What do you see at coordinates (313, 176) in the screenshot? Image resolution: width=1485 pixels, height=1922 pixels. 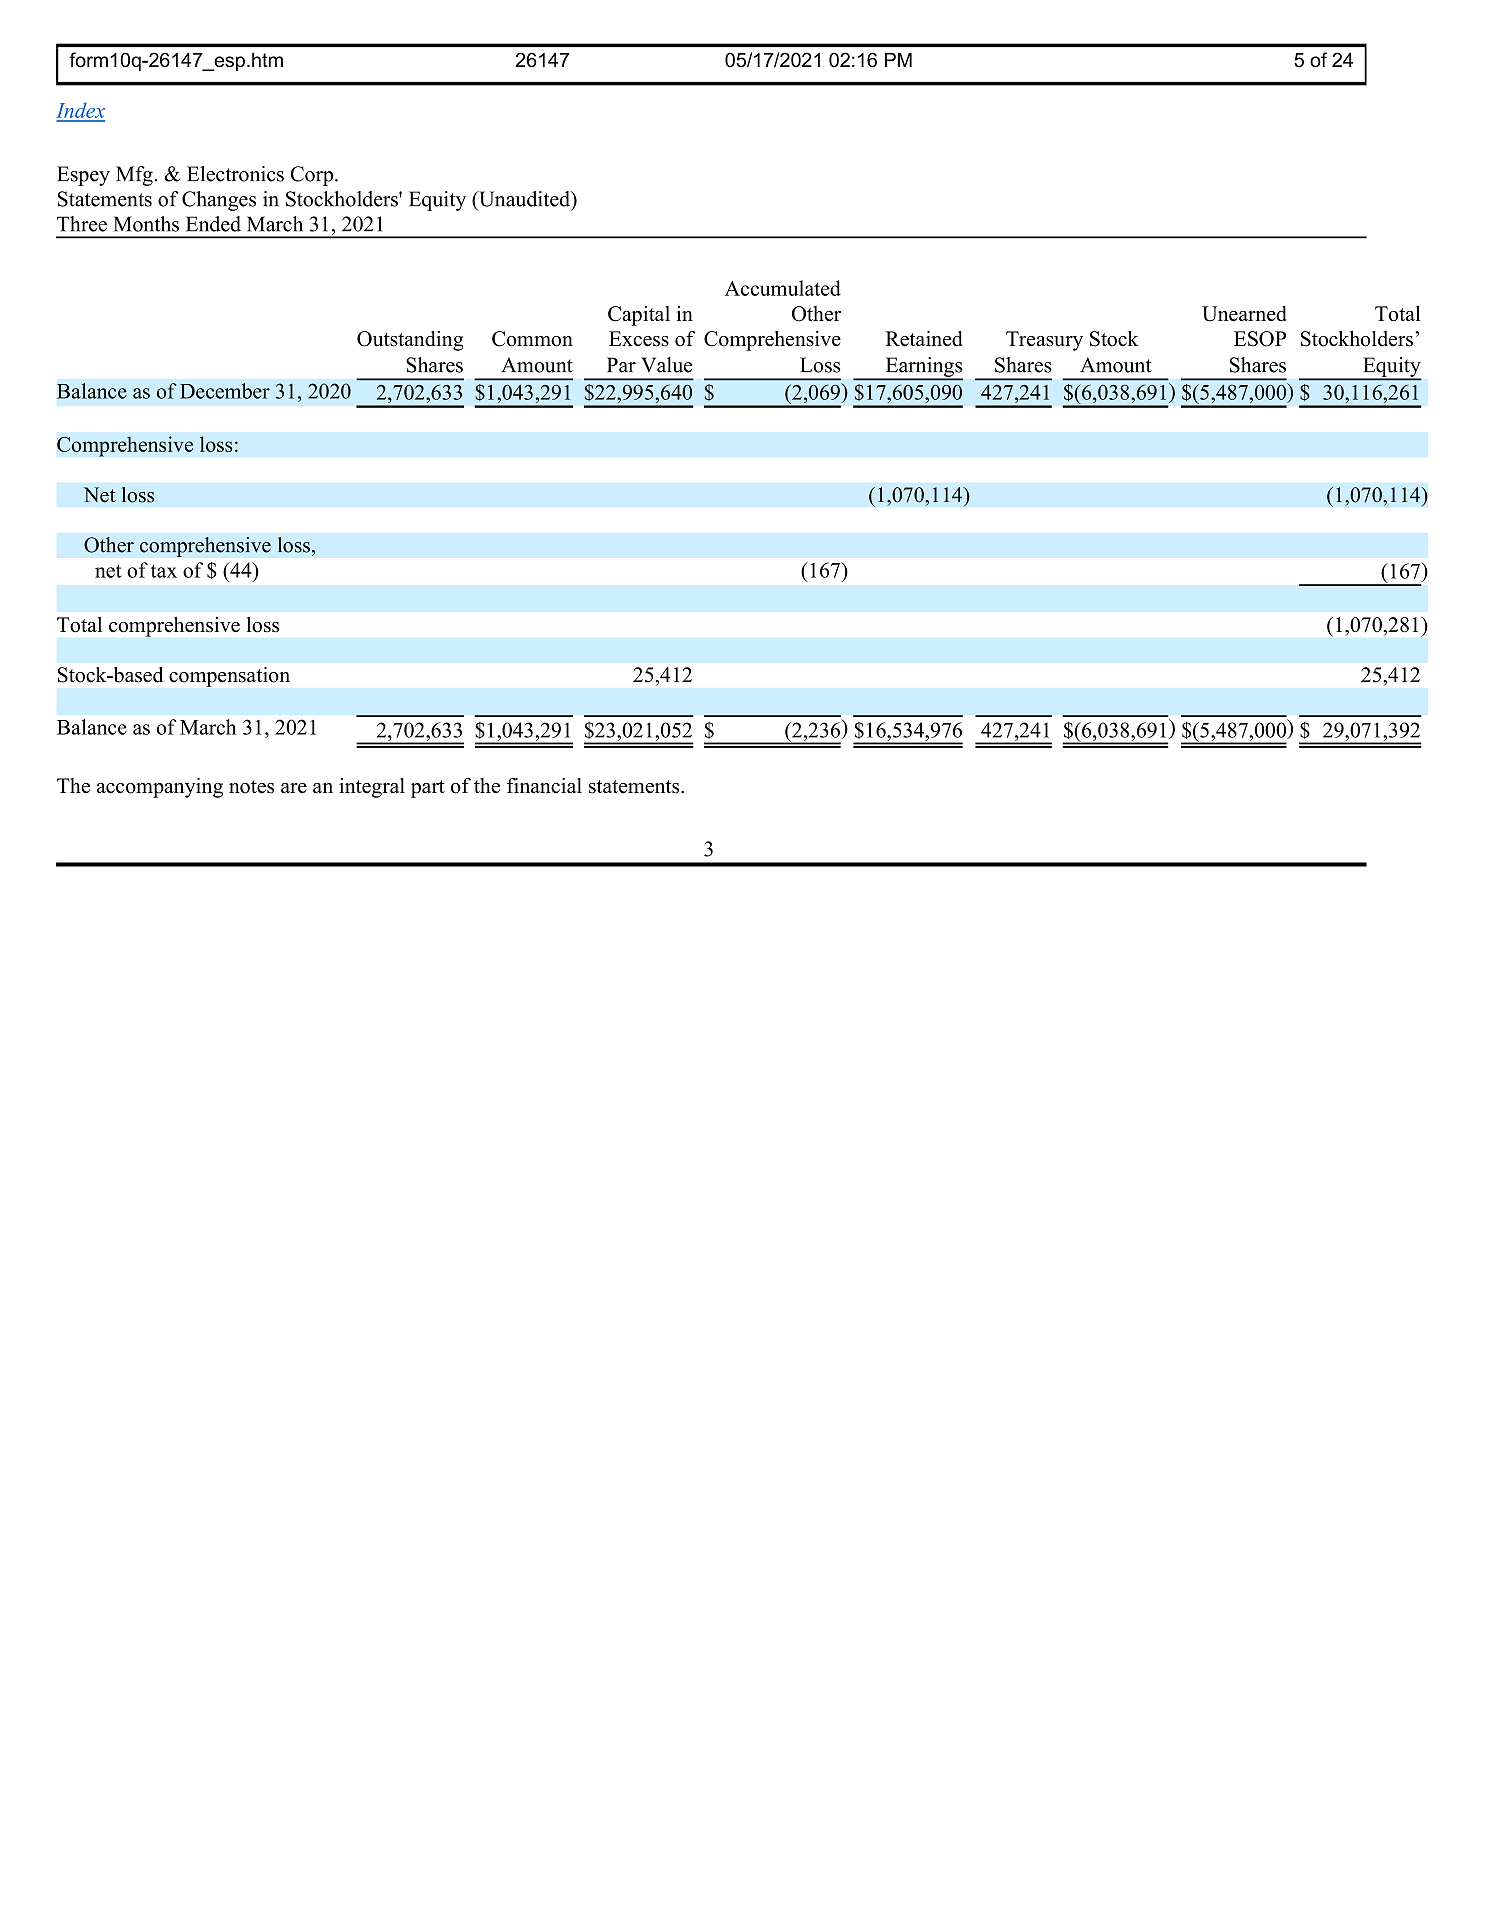 I see `Corp` at bounding box center [313, 176].
